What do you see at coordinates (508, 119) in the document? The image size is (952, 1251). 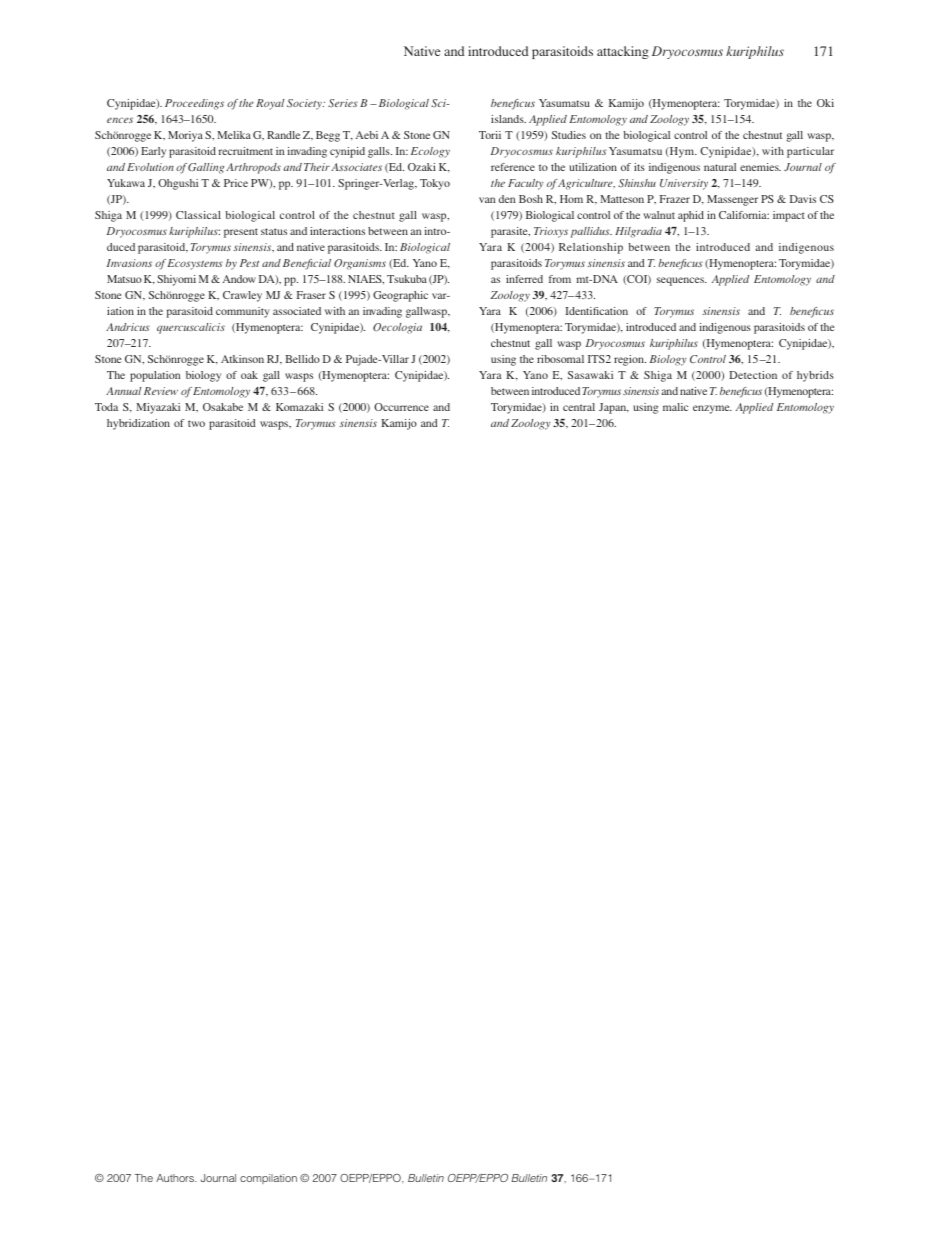 I see `islands` at bounding box center [508, 119].
